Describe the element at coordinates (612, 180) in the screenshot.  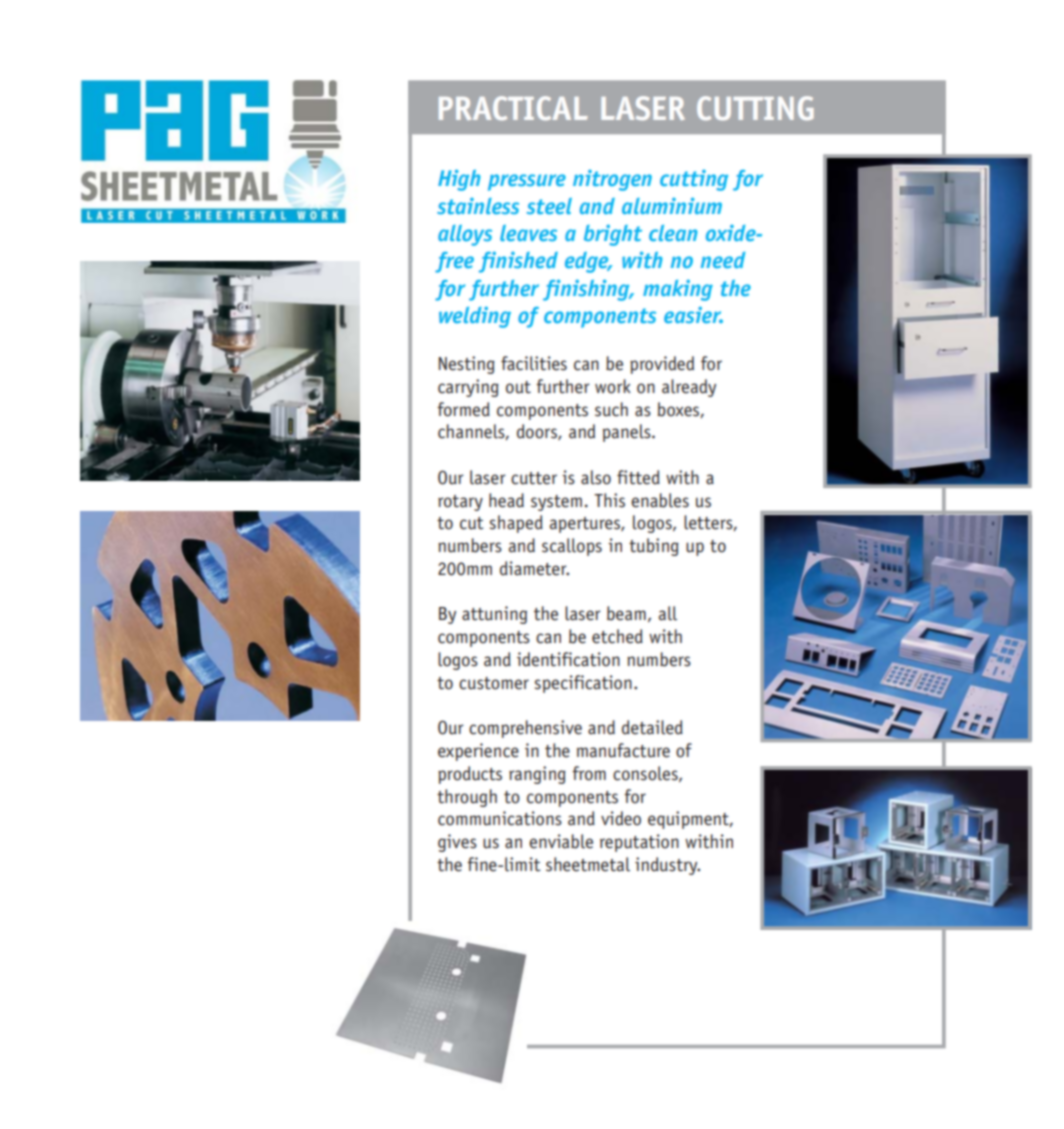
I see `nitrogen` at that location.
